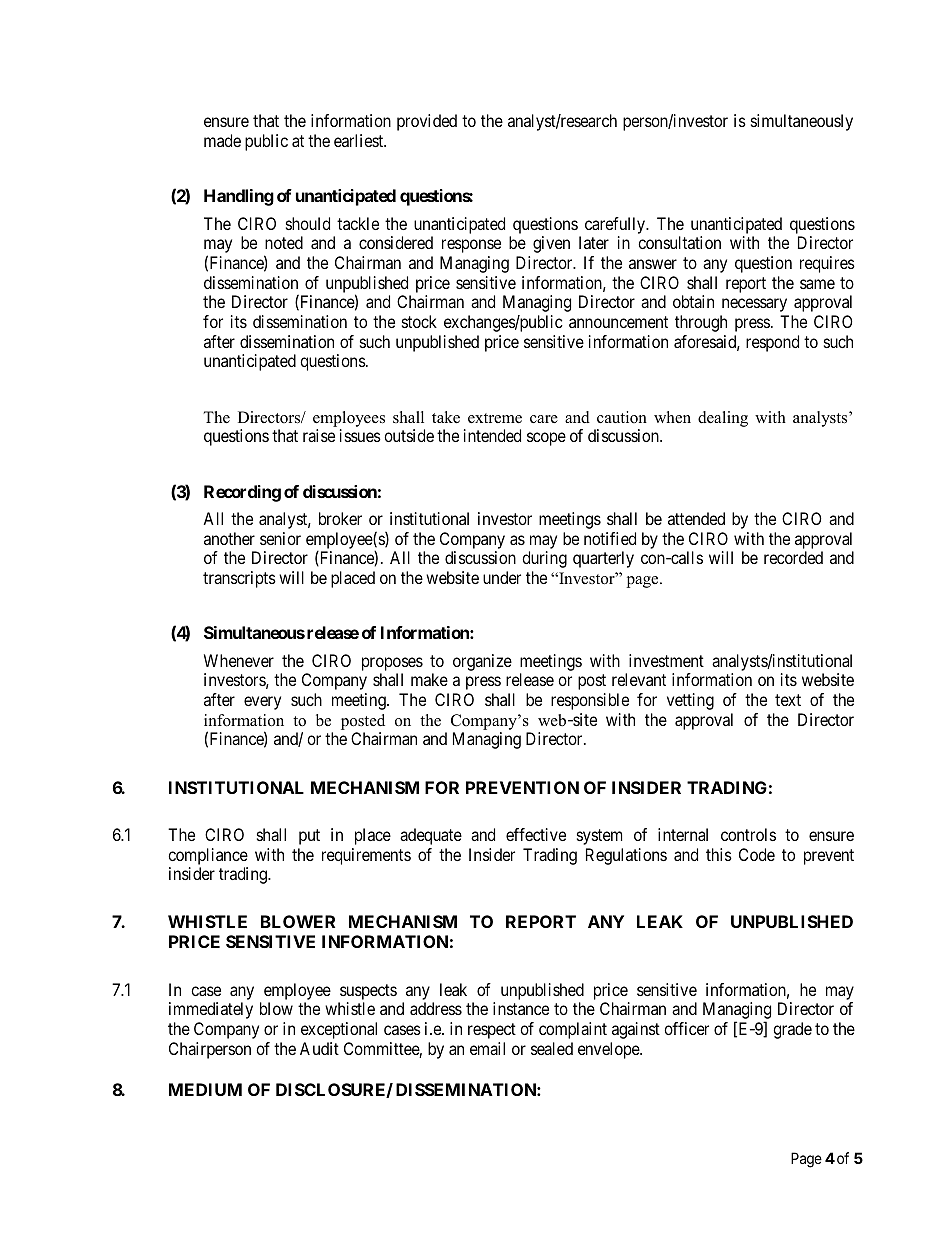 The width and height of the screenshot is (952, 1233). Describe the element at coordinates (319, 1048) in the screenshot. I see `Audit` at that location.
